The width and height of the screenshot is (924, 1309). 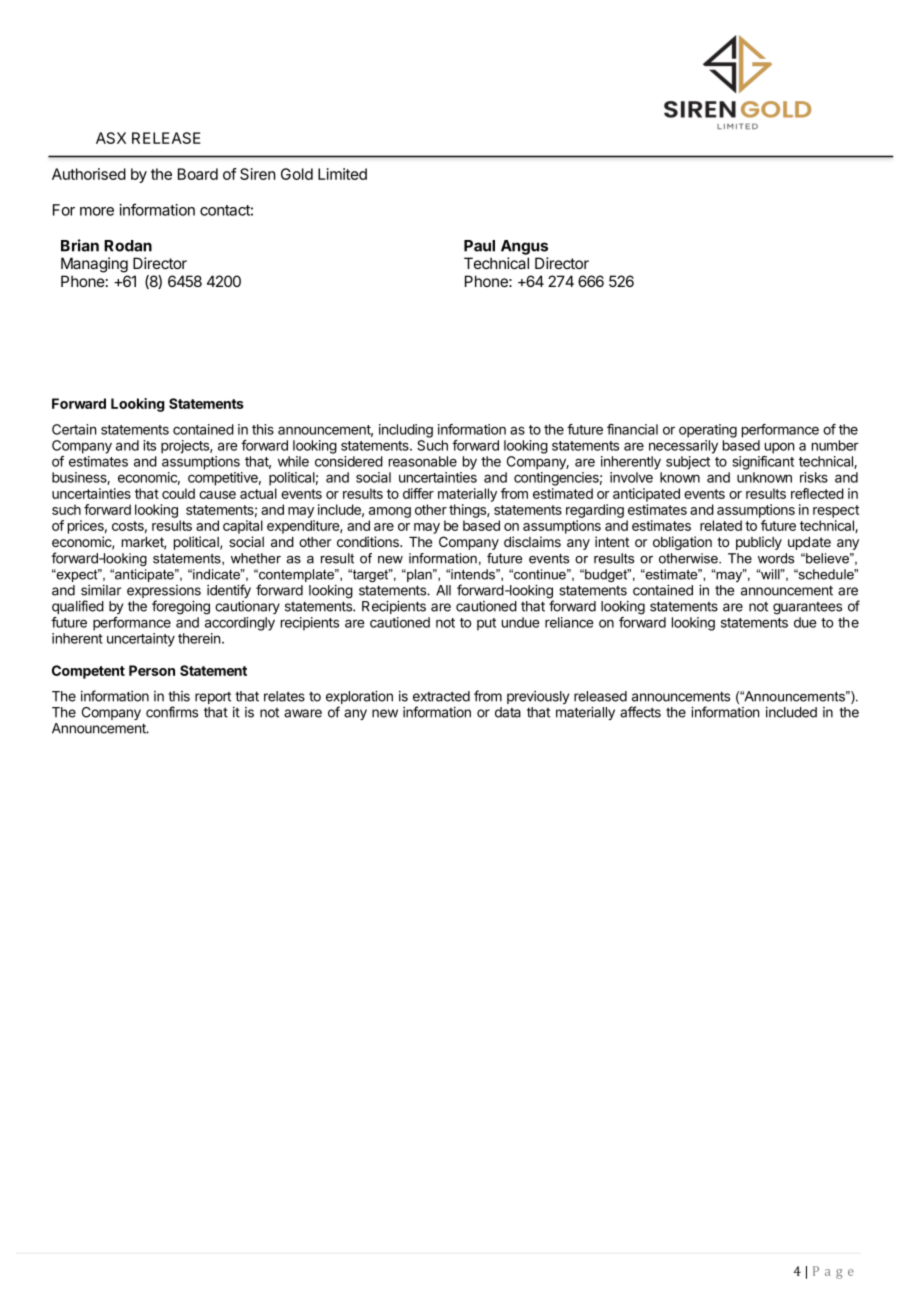 What do you see at coordinates (172, 712) in the screenshot?
I see `confirms` at bounding box center [172, 712].
